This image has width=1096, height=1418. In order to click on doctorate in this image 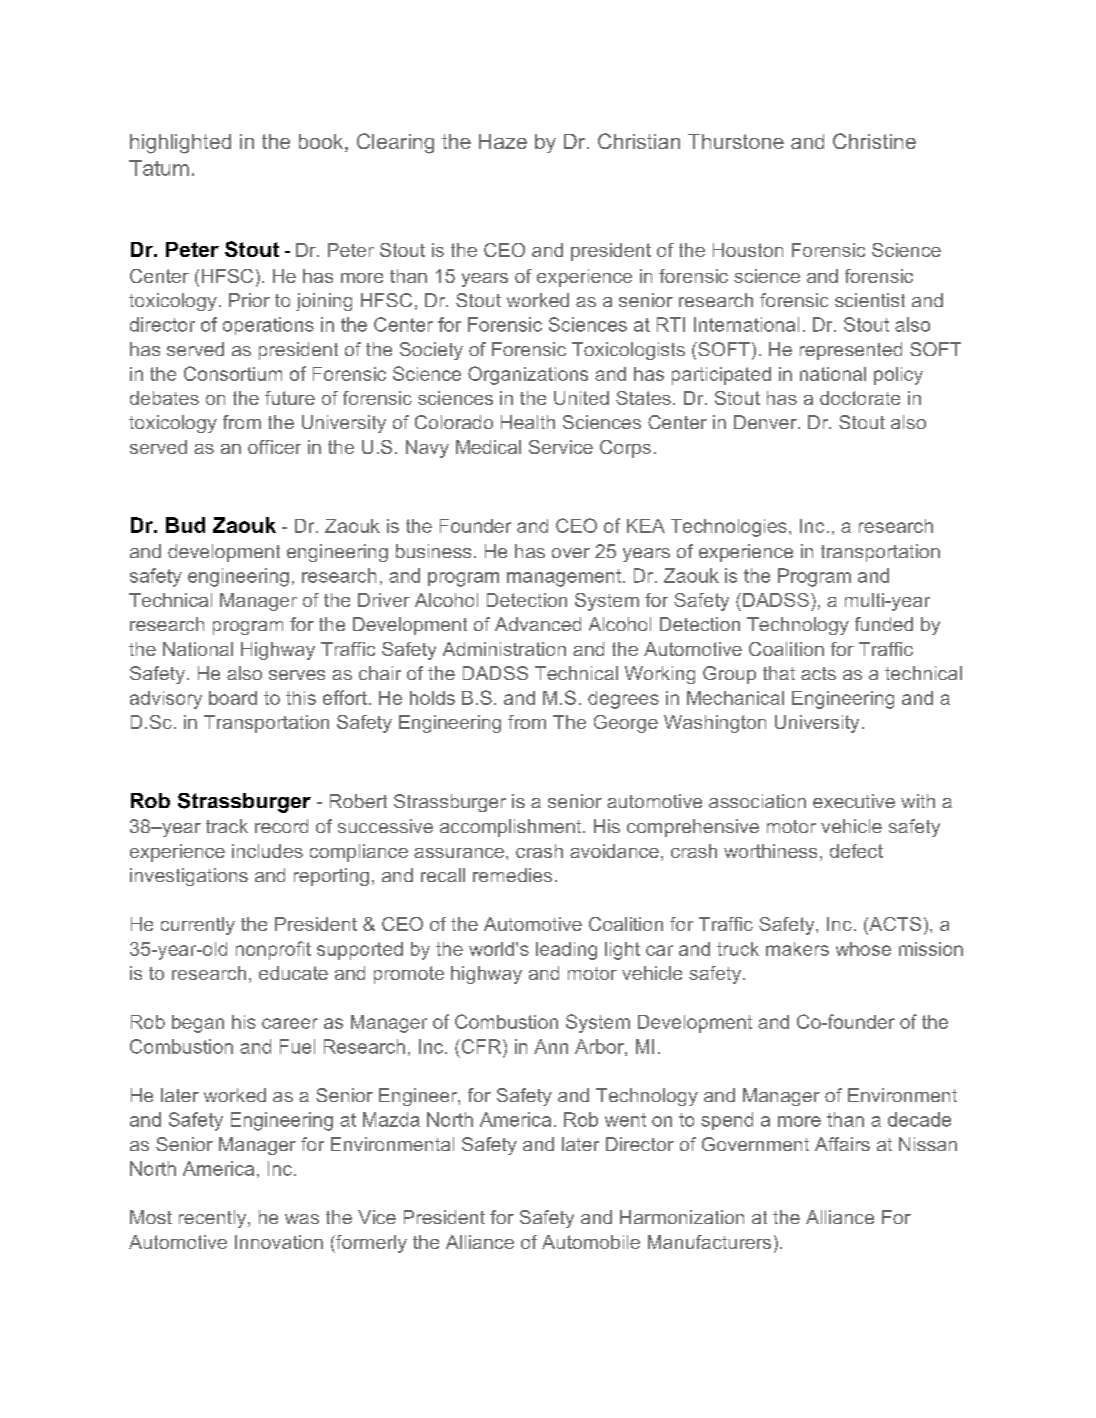, I will do `click(860, 398)`.
